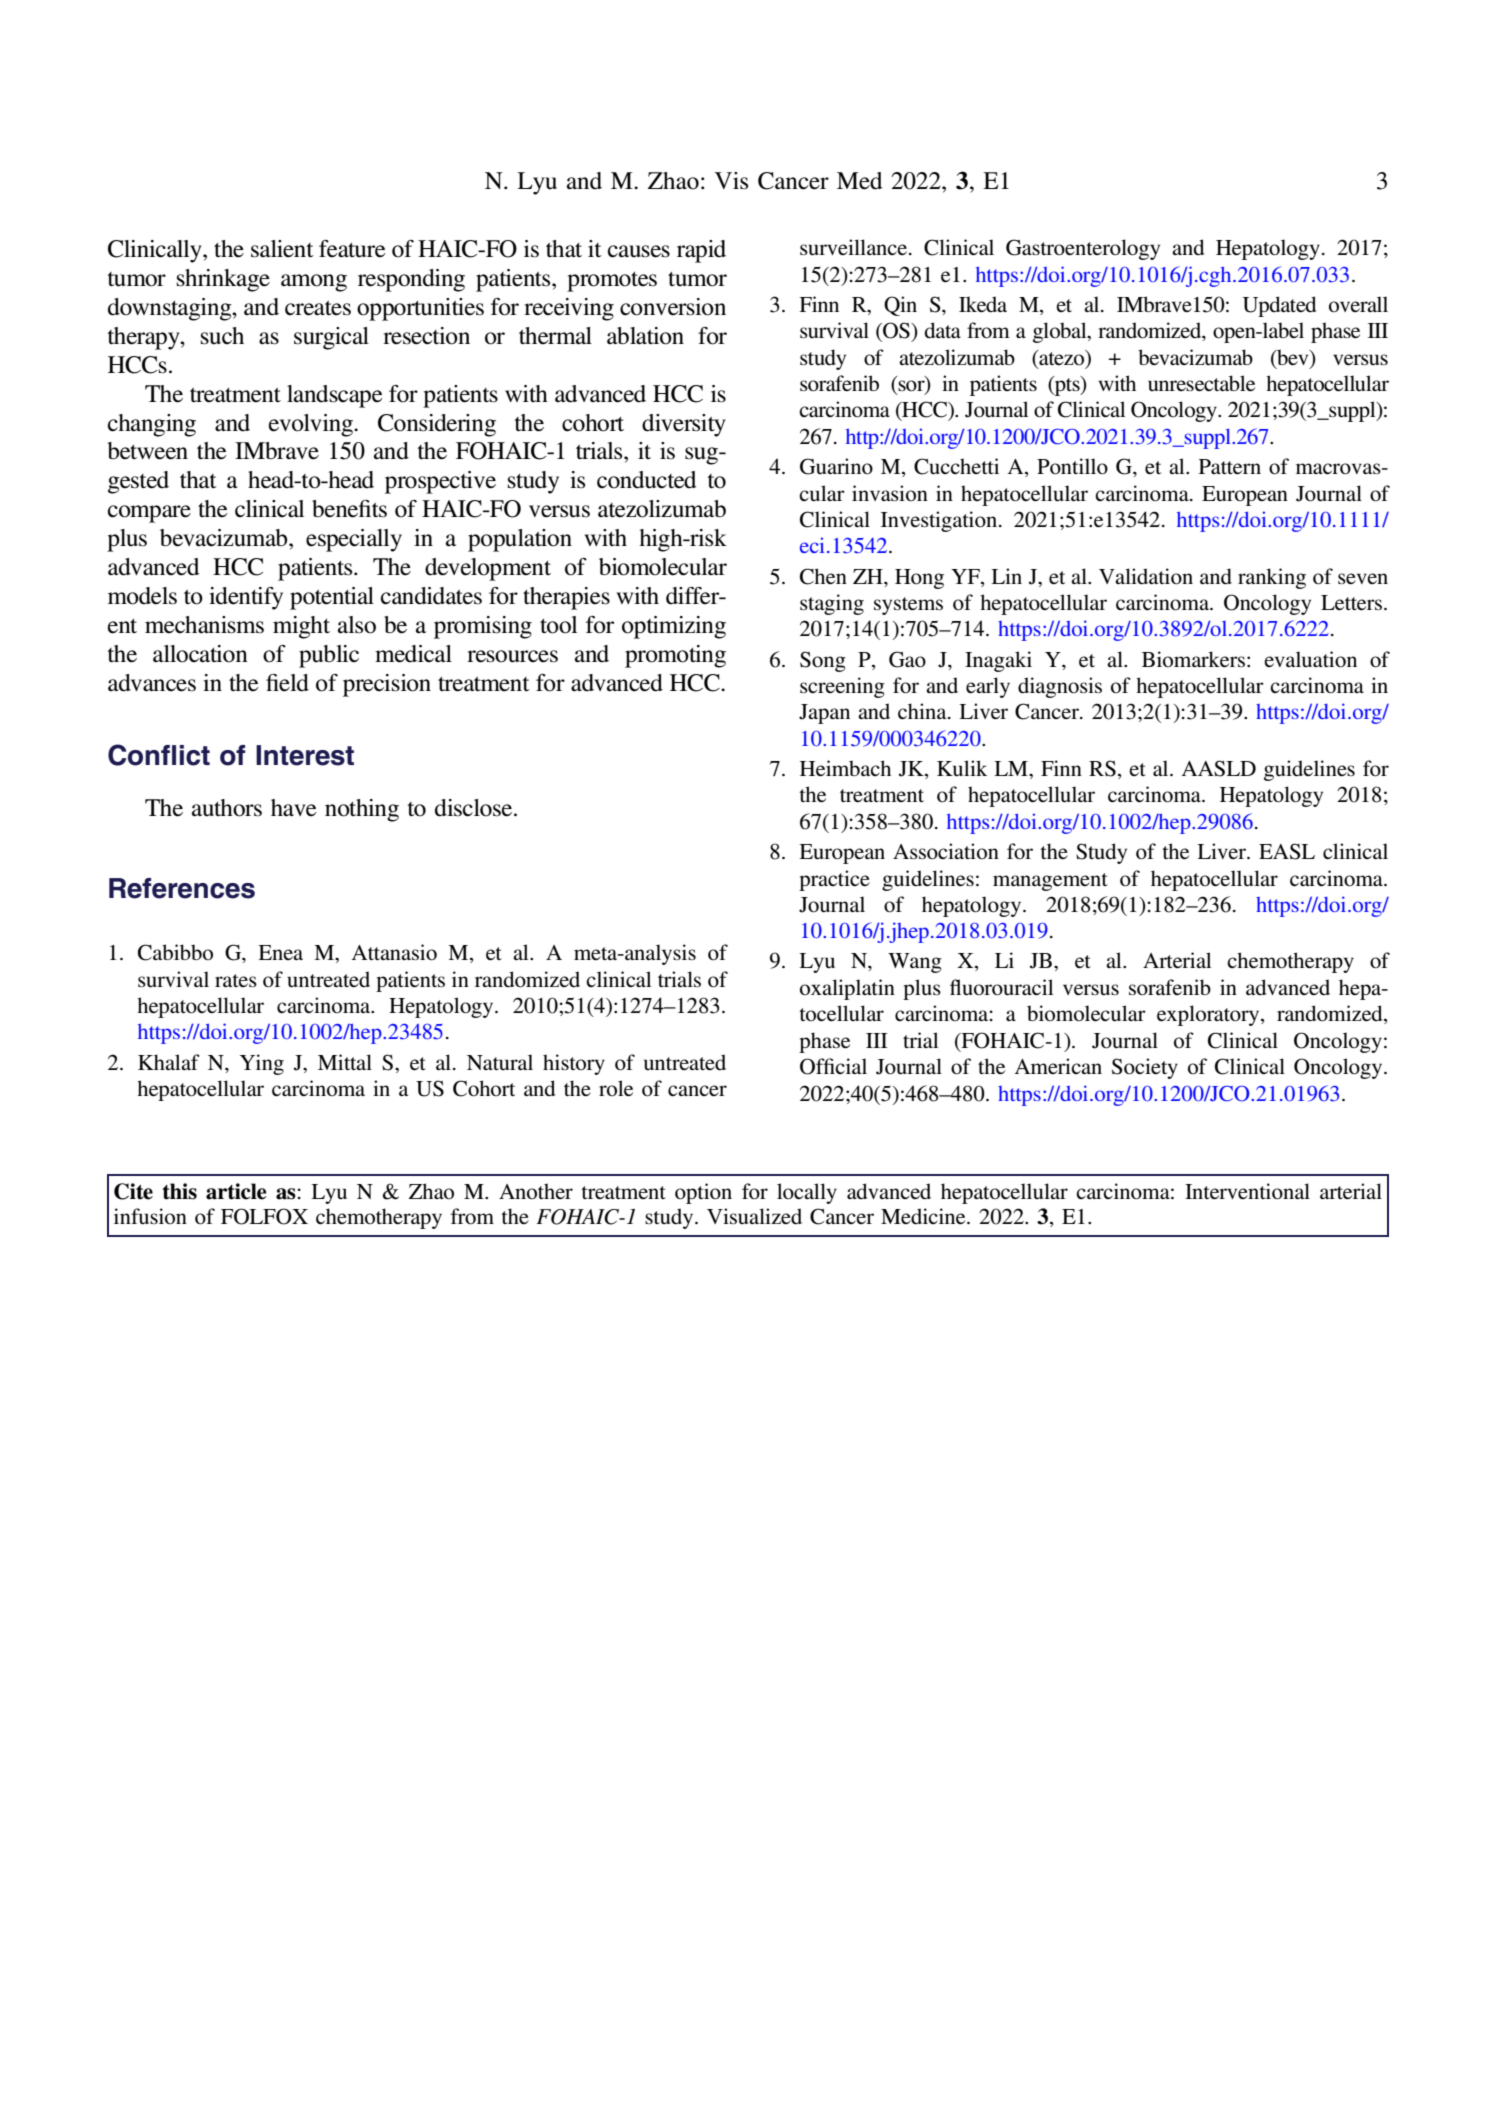  What do you see at coordinates (703, 1193) in the document?
I see `option` at bounding box center [703, 1193].
